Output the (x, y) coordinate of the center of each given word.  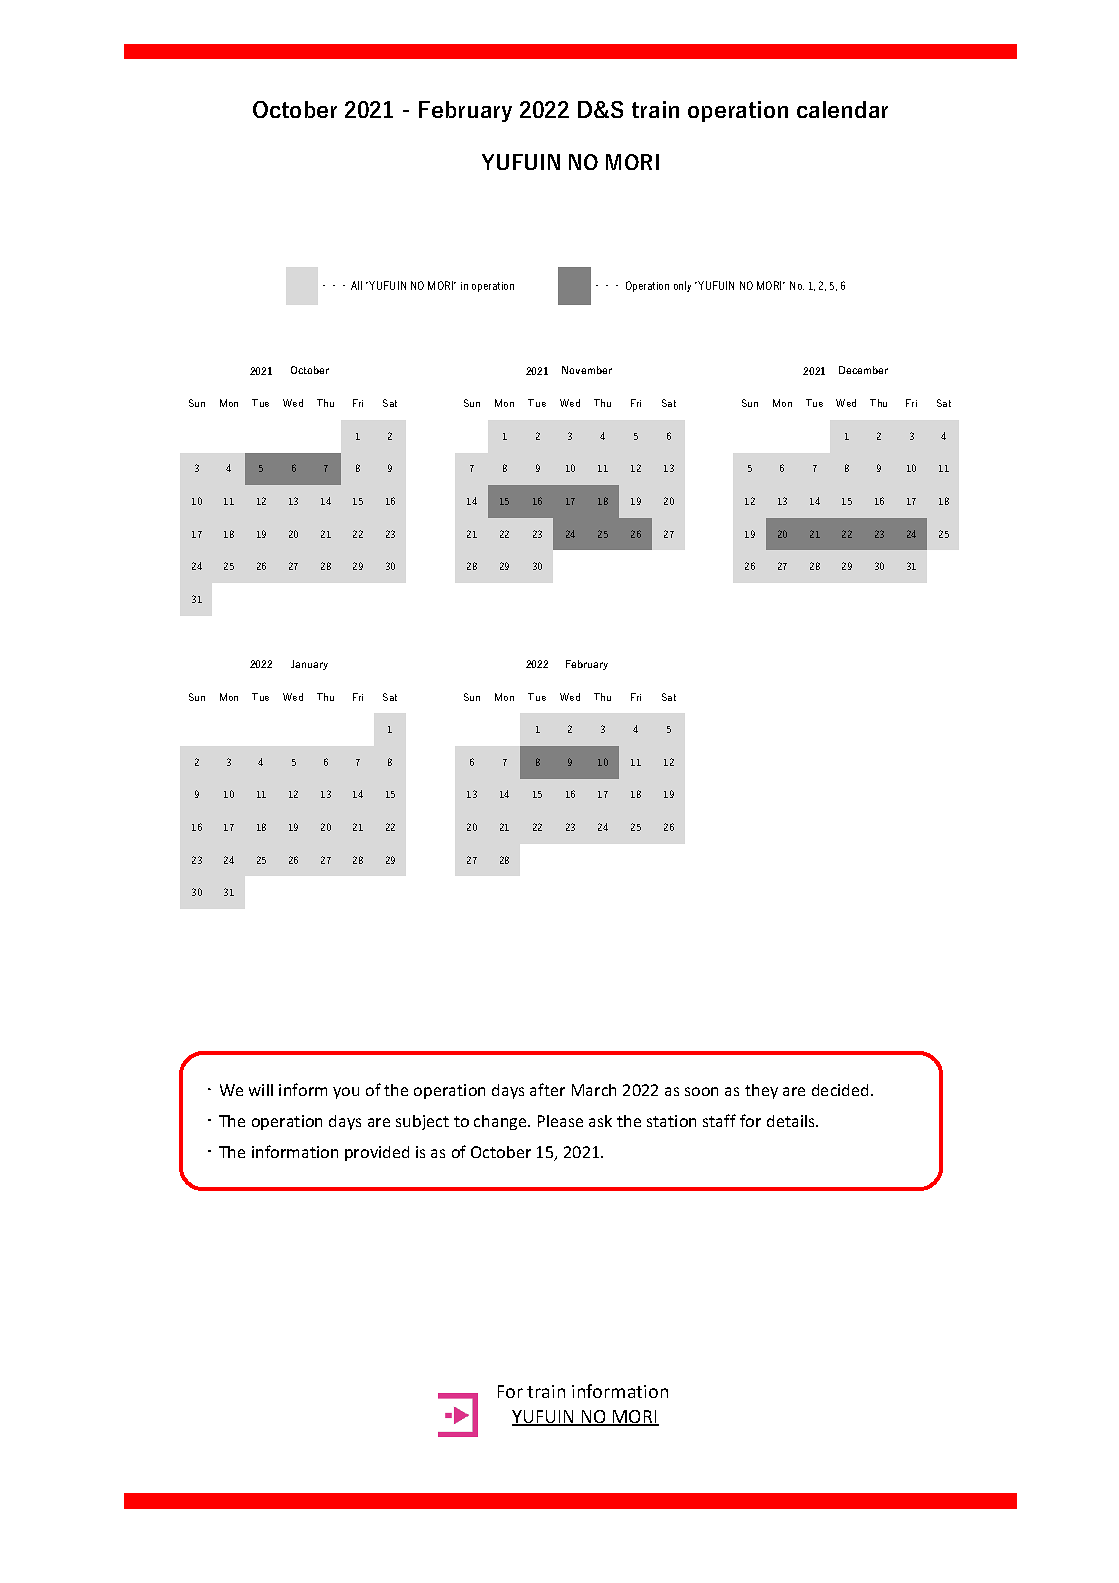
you (346, 1093)
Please (560, 1121)
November (587, 370)
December (863, 370)
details (792, 1121)
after (547, 1089)
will (261, 1090)
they (761, 1091)
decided (842, 1090)
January (309, 665)
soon (701, 1091)
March (594, 1090)
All (356, 285)
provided (377, 1153)
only (682, 286)
